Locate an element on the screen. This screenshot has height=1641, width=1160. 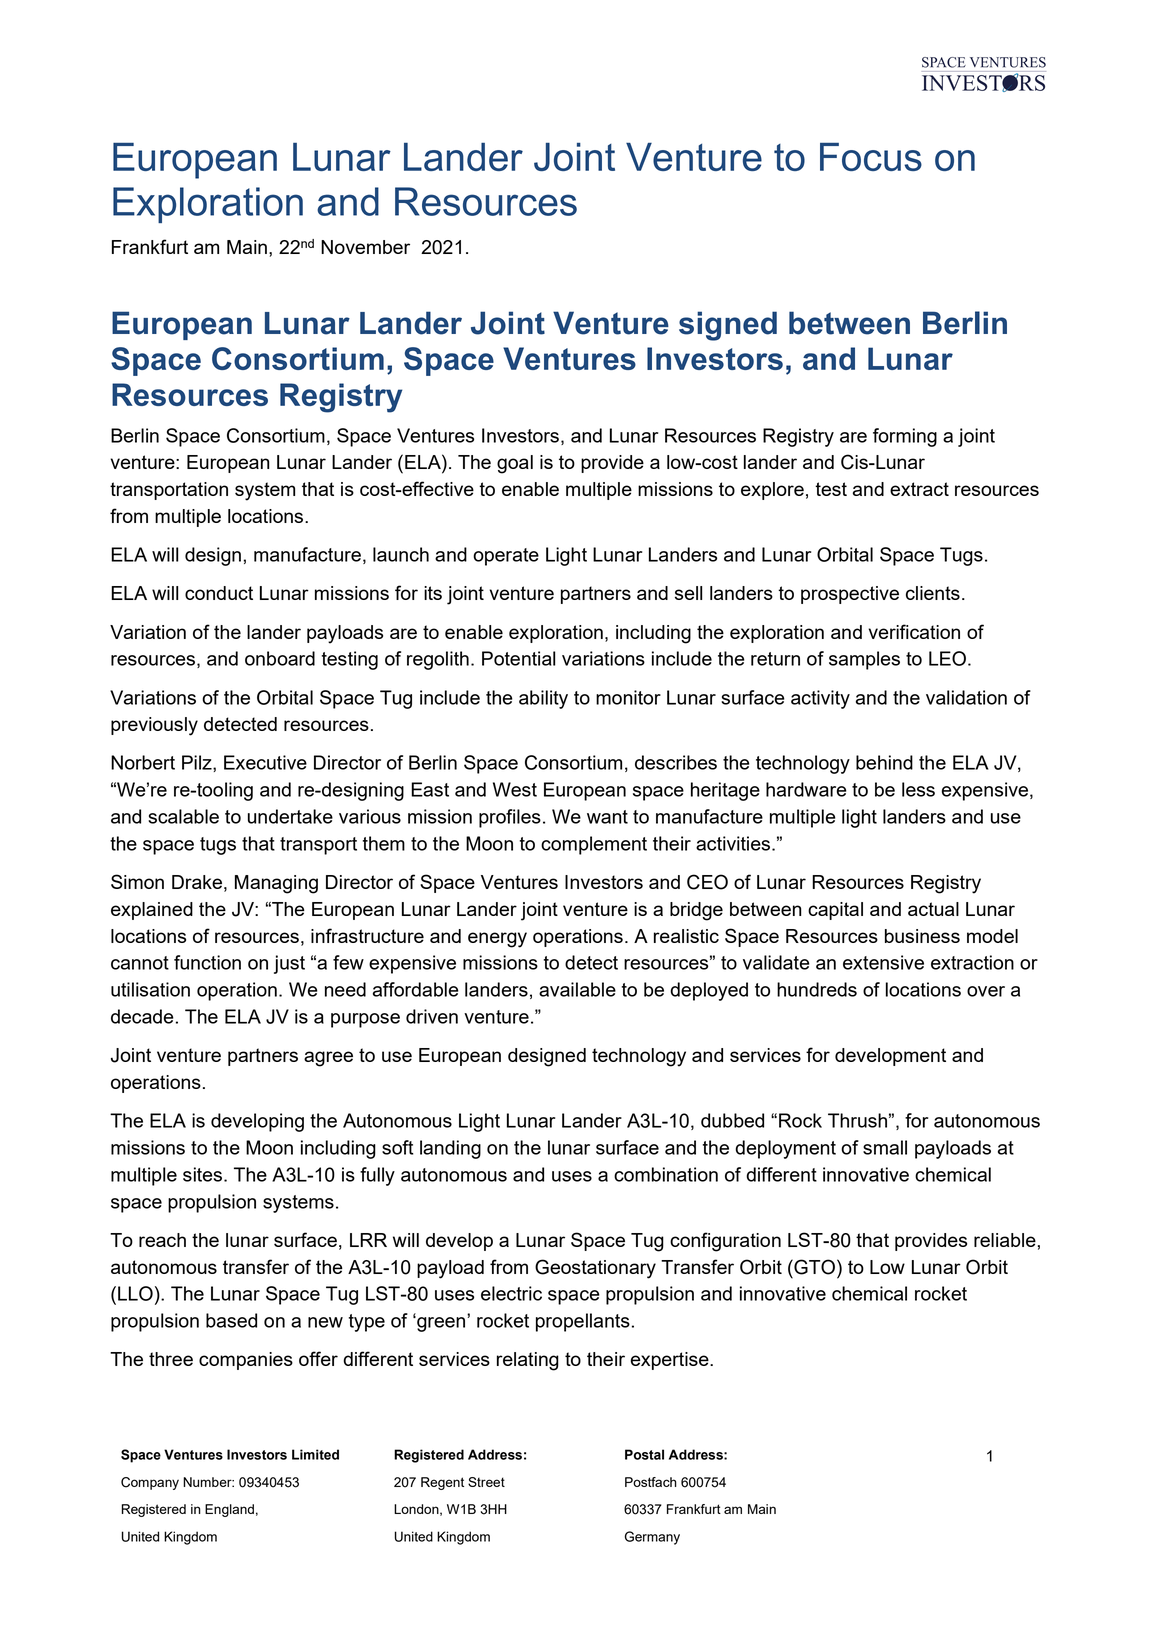
operate is located at coordinates (506, 557).
